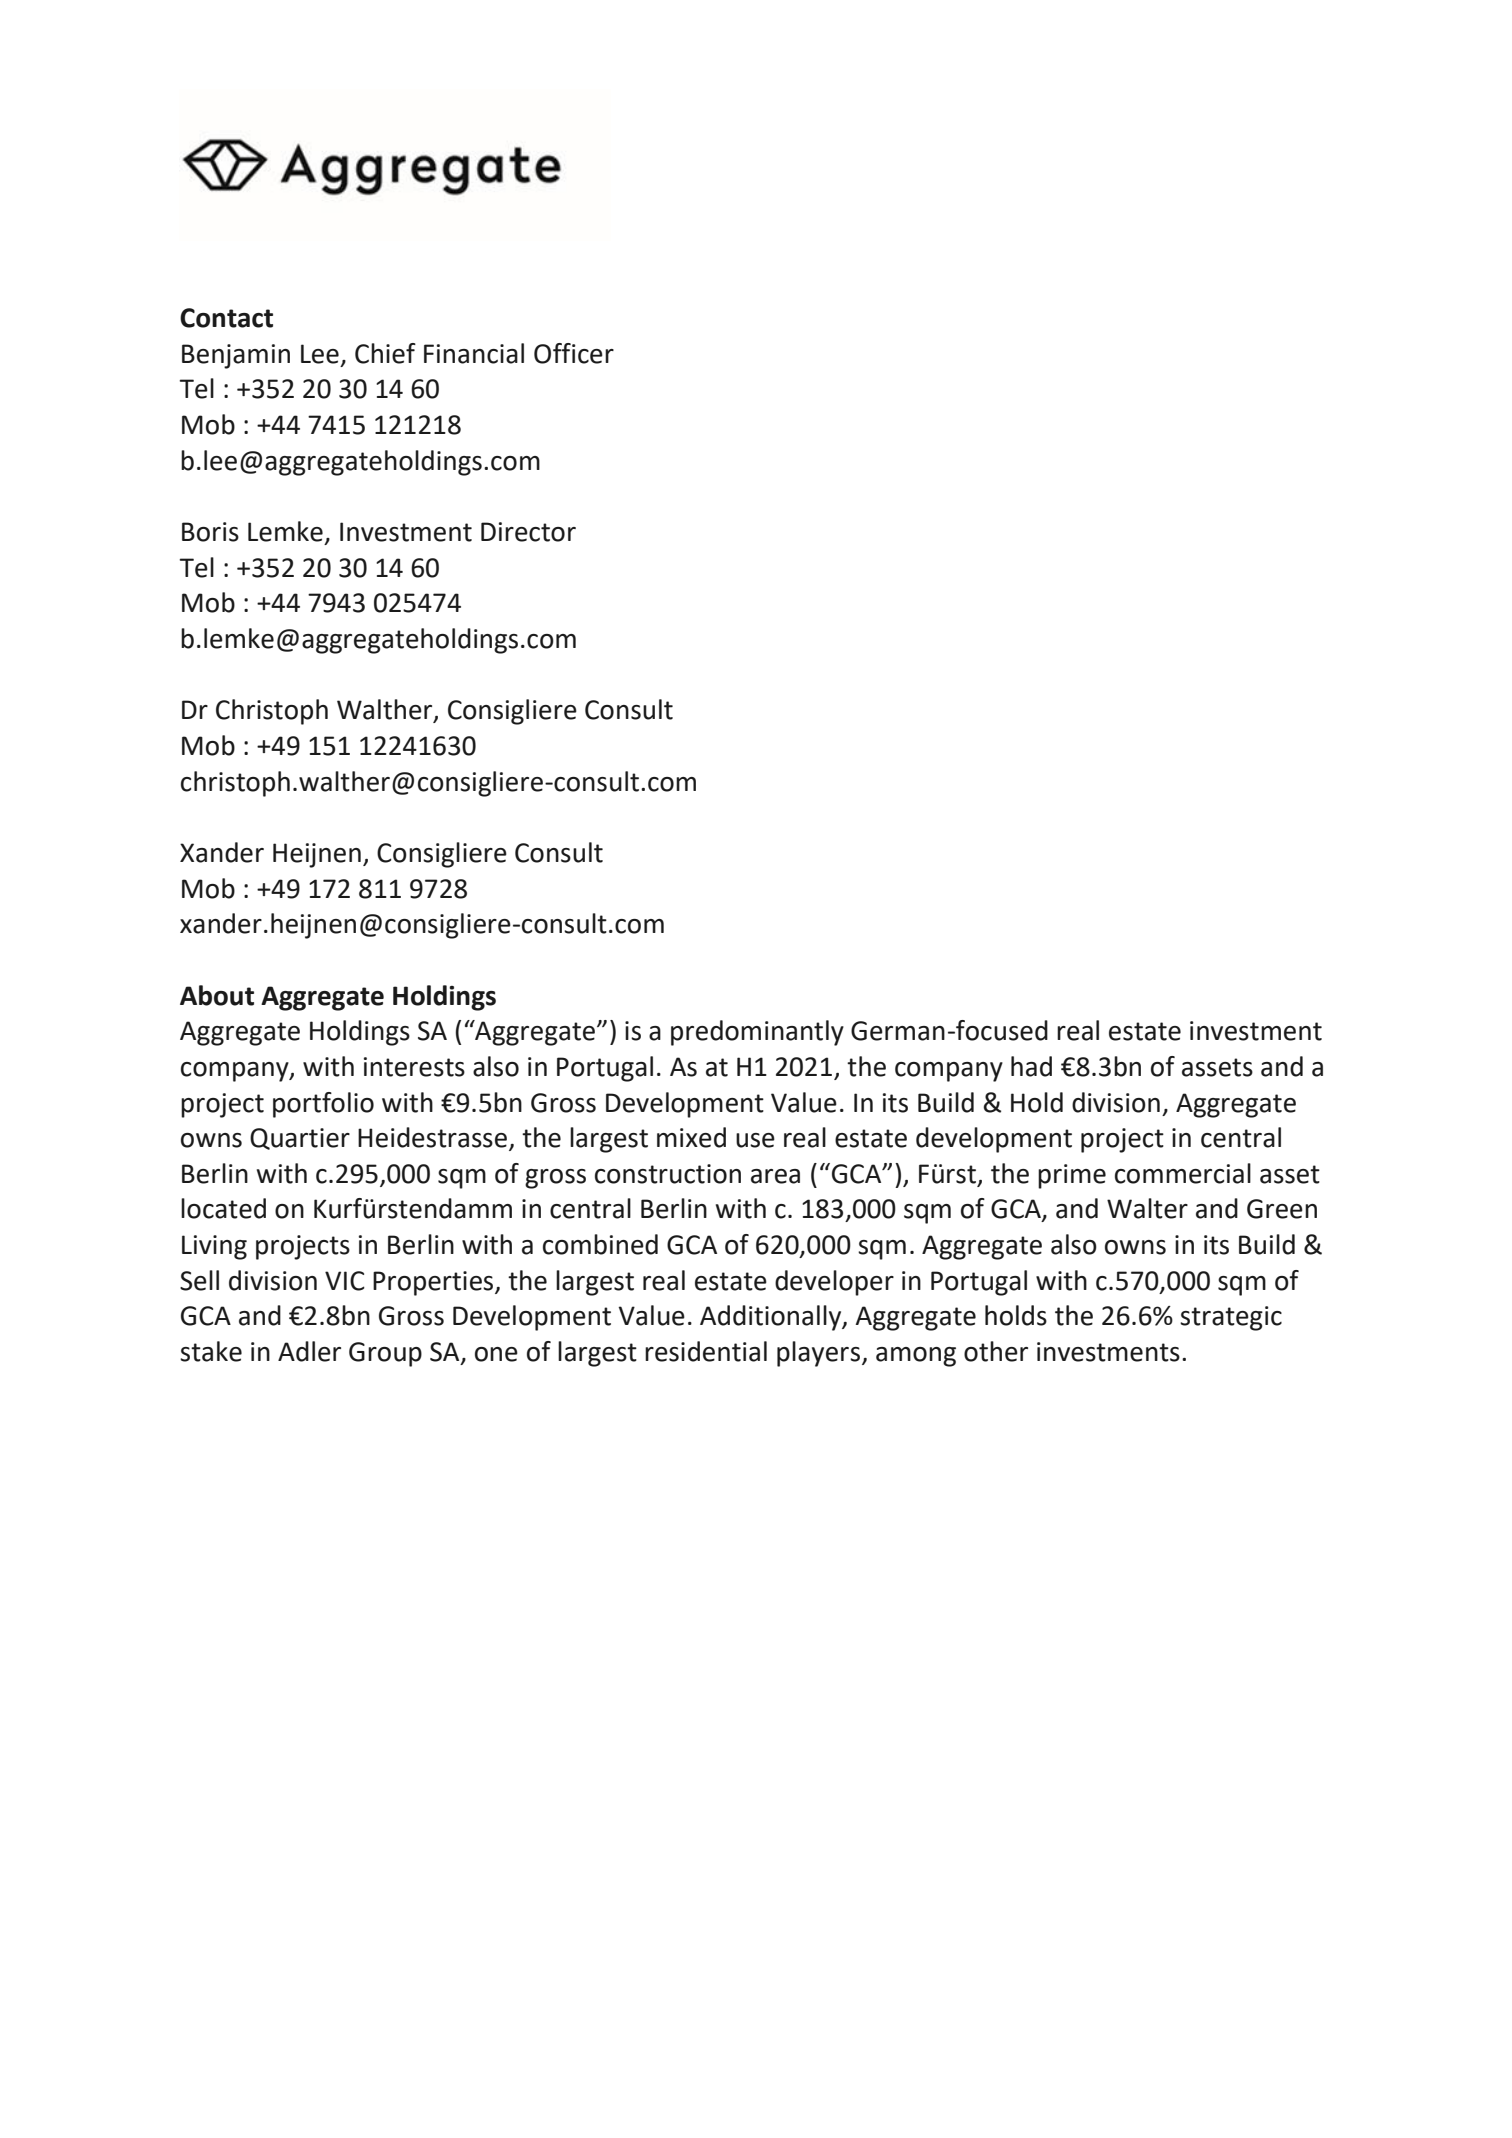  Describe the element at coordinates (706, 1351) in the screenshot. I see `residential` at that location.
